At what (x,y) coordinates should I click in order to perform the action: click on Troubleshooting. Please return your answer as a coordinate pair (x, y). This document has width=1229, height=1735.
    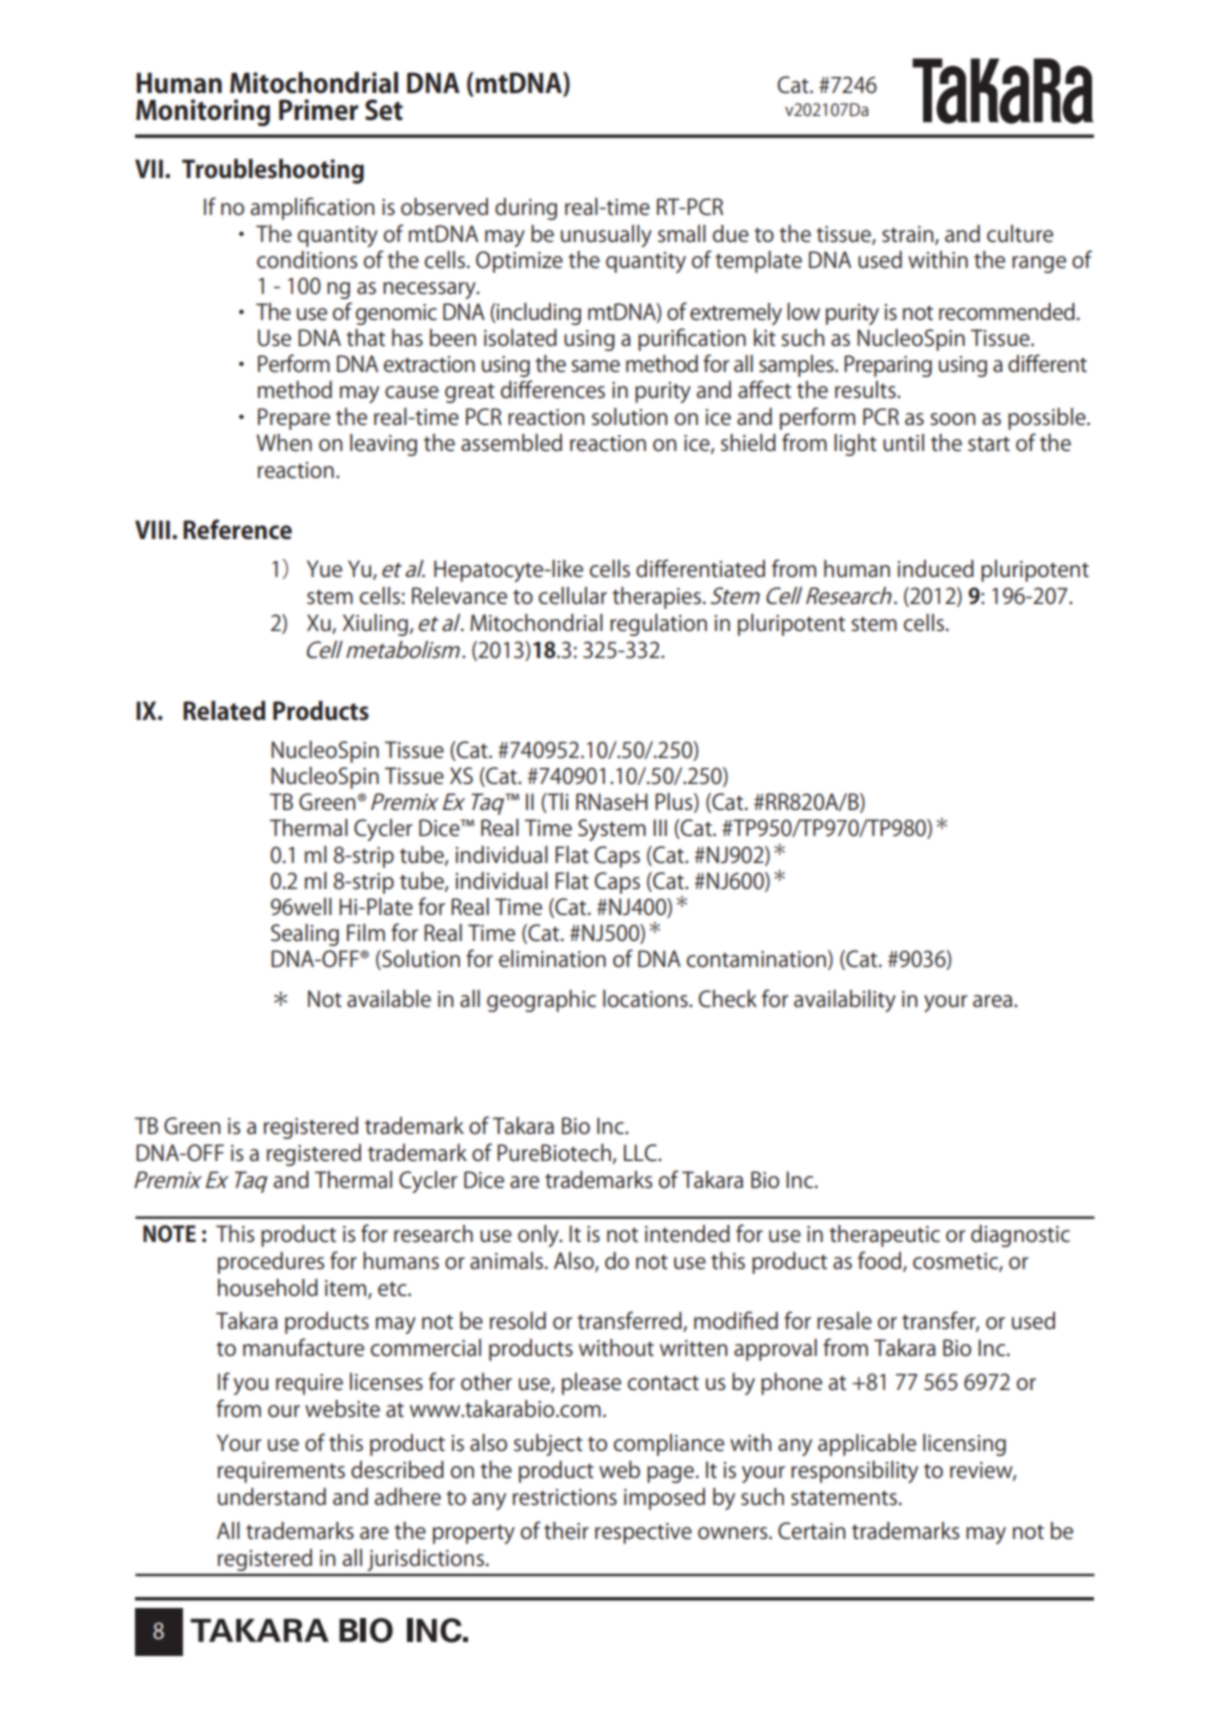
    Looking at the image, I should click on (273, 171).
